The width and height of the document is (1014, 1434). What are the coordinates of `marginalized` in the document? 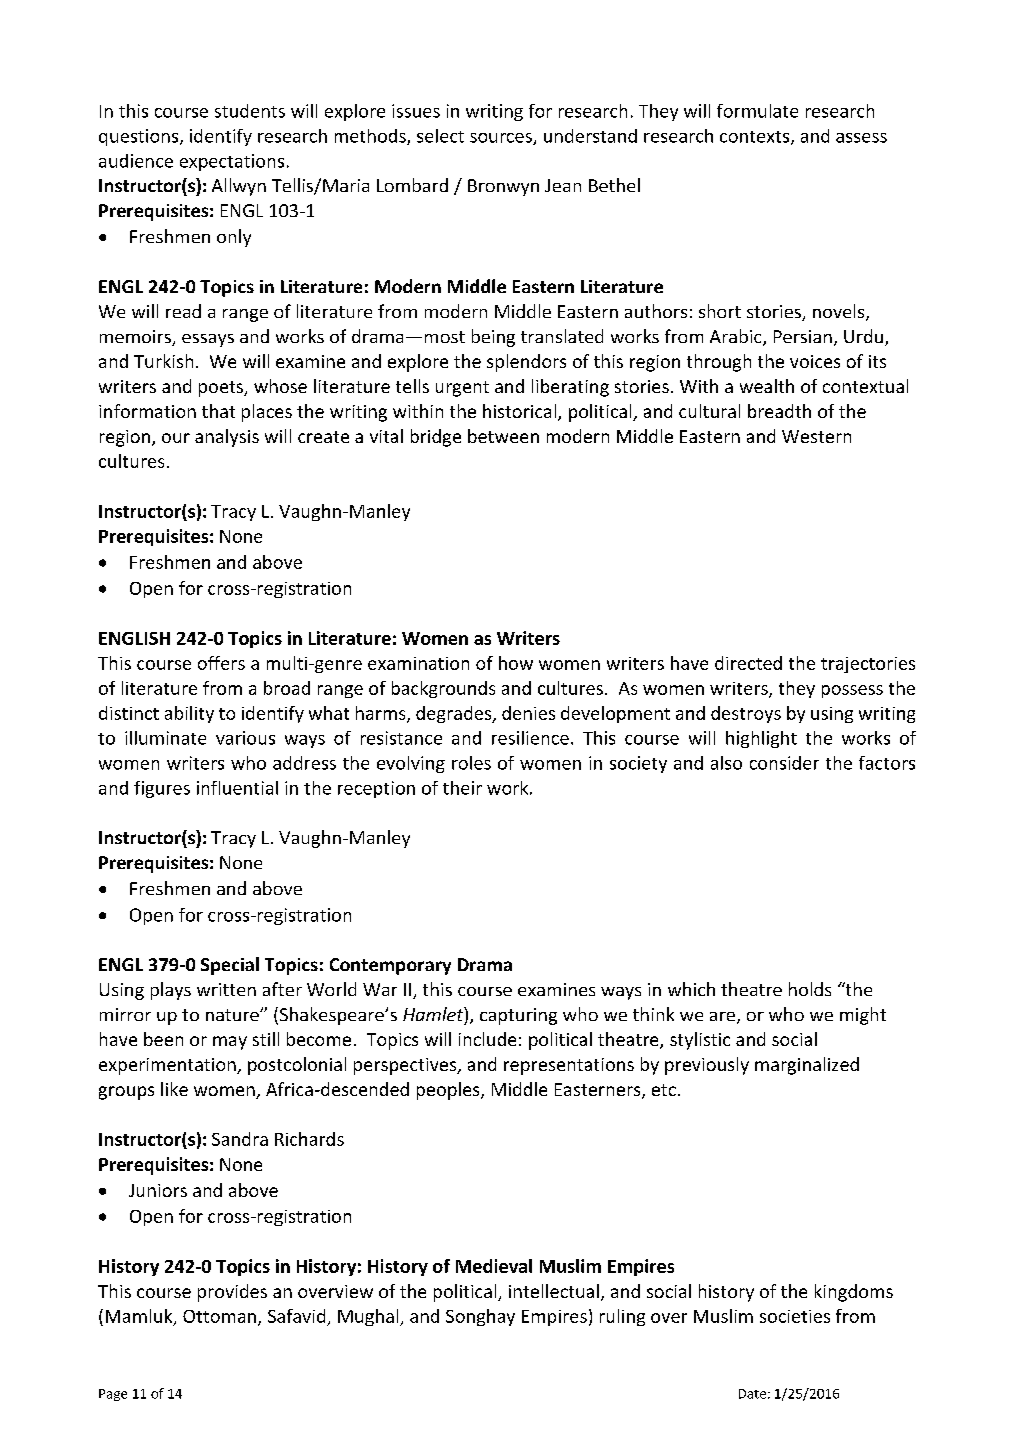 It's located at (807, 1066).
